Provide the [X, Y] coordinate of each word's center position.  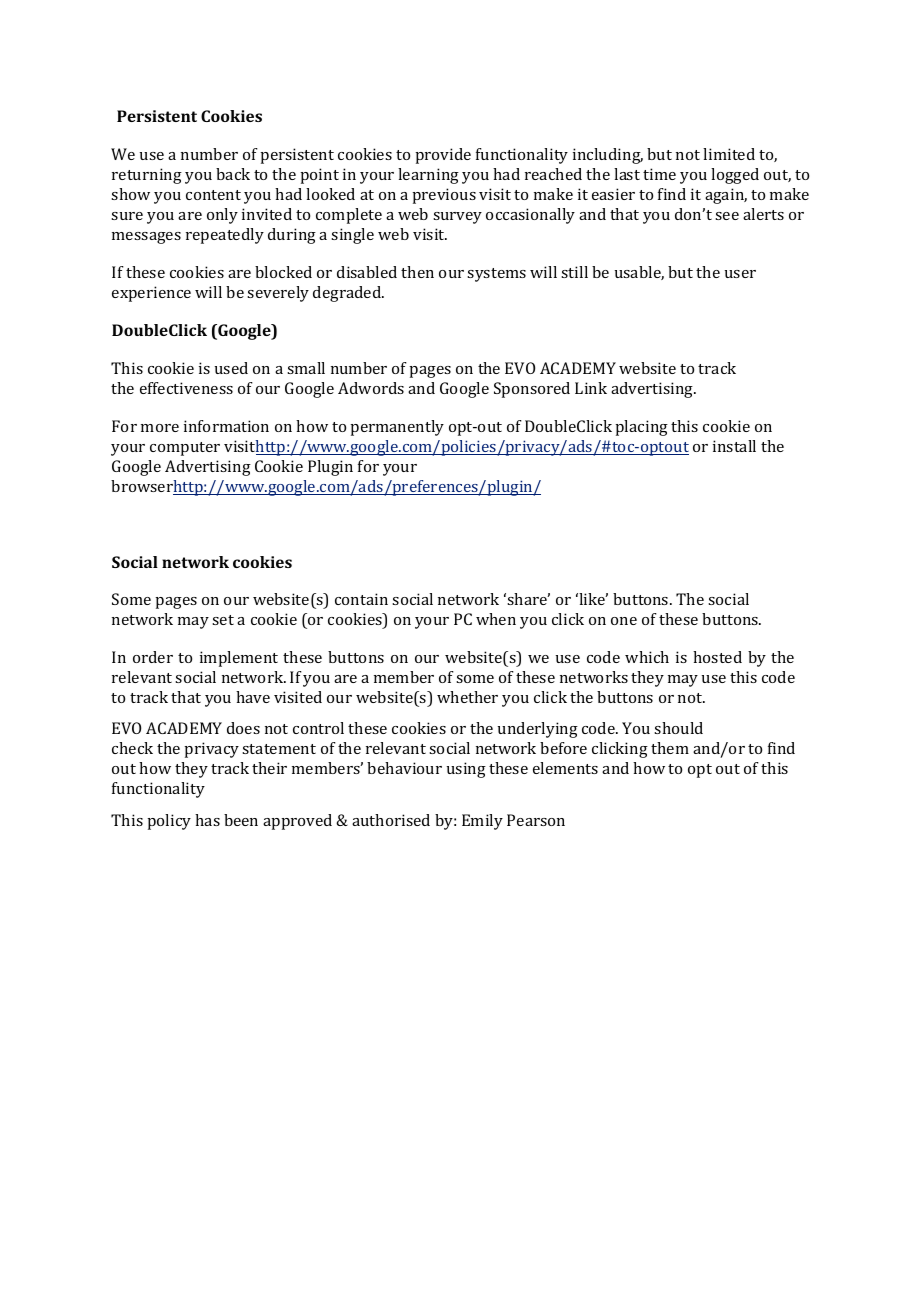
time [659, 174]
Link [591, 388]
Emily [482, 822]
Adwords [371, 388]
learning [428, 176]
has [207, 820]
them [670, 748]
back [233, 174]
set [223, 620]
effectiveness [186, 388]
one [624, 621]
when [496, 619]
